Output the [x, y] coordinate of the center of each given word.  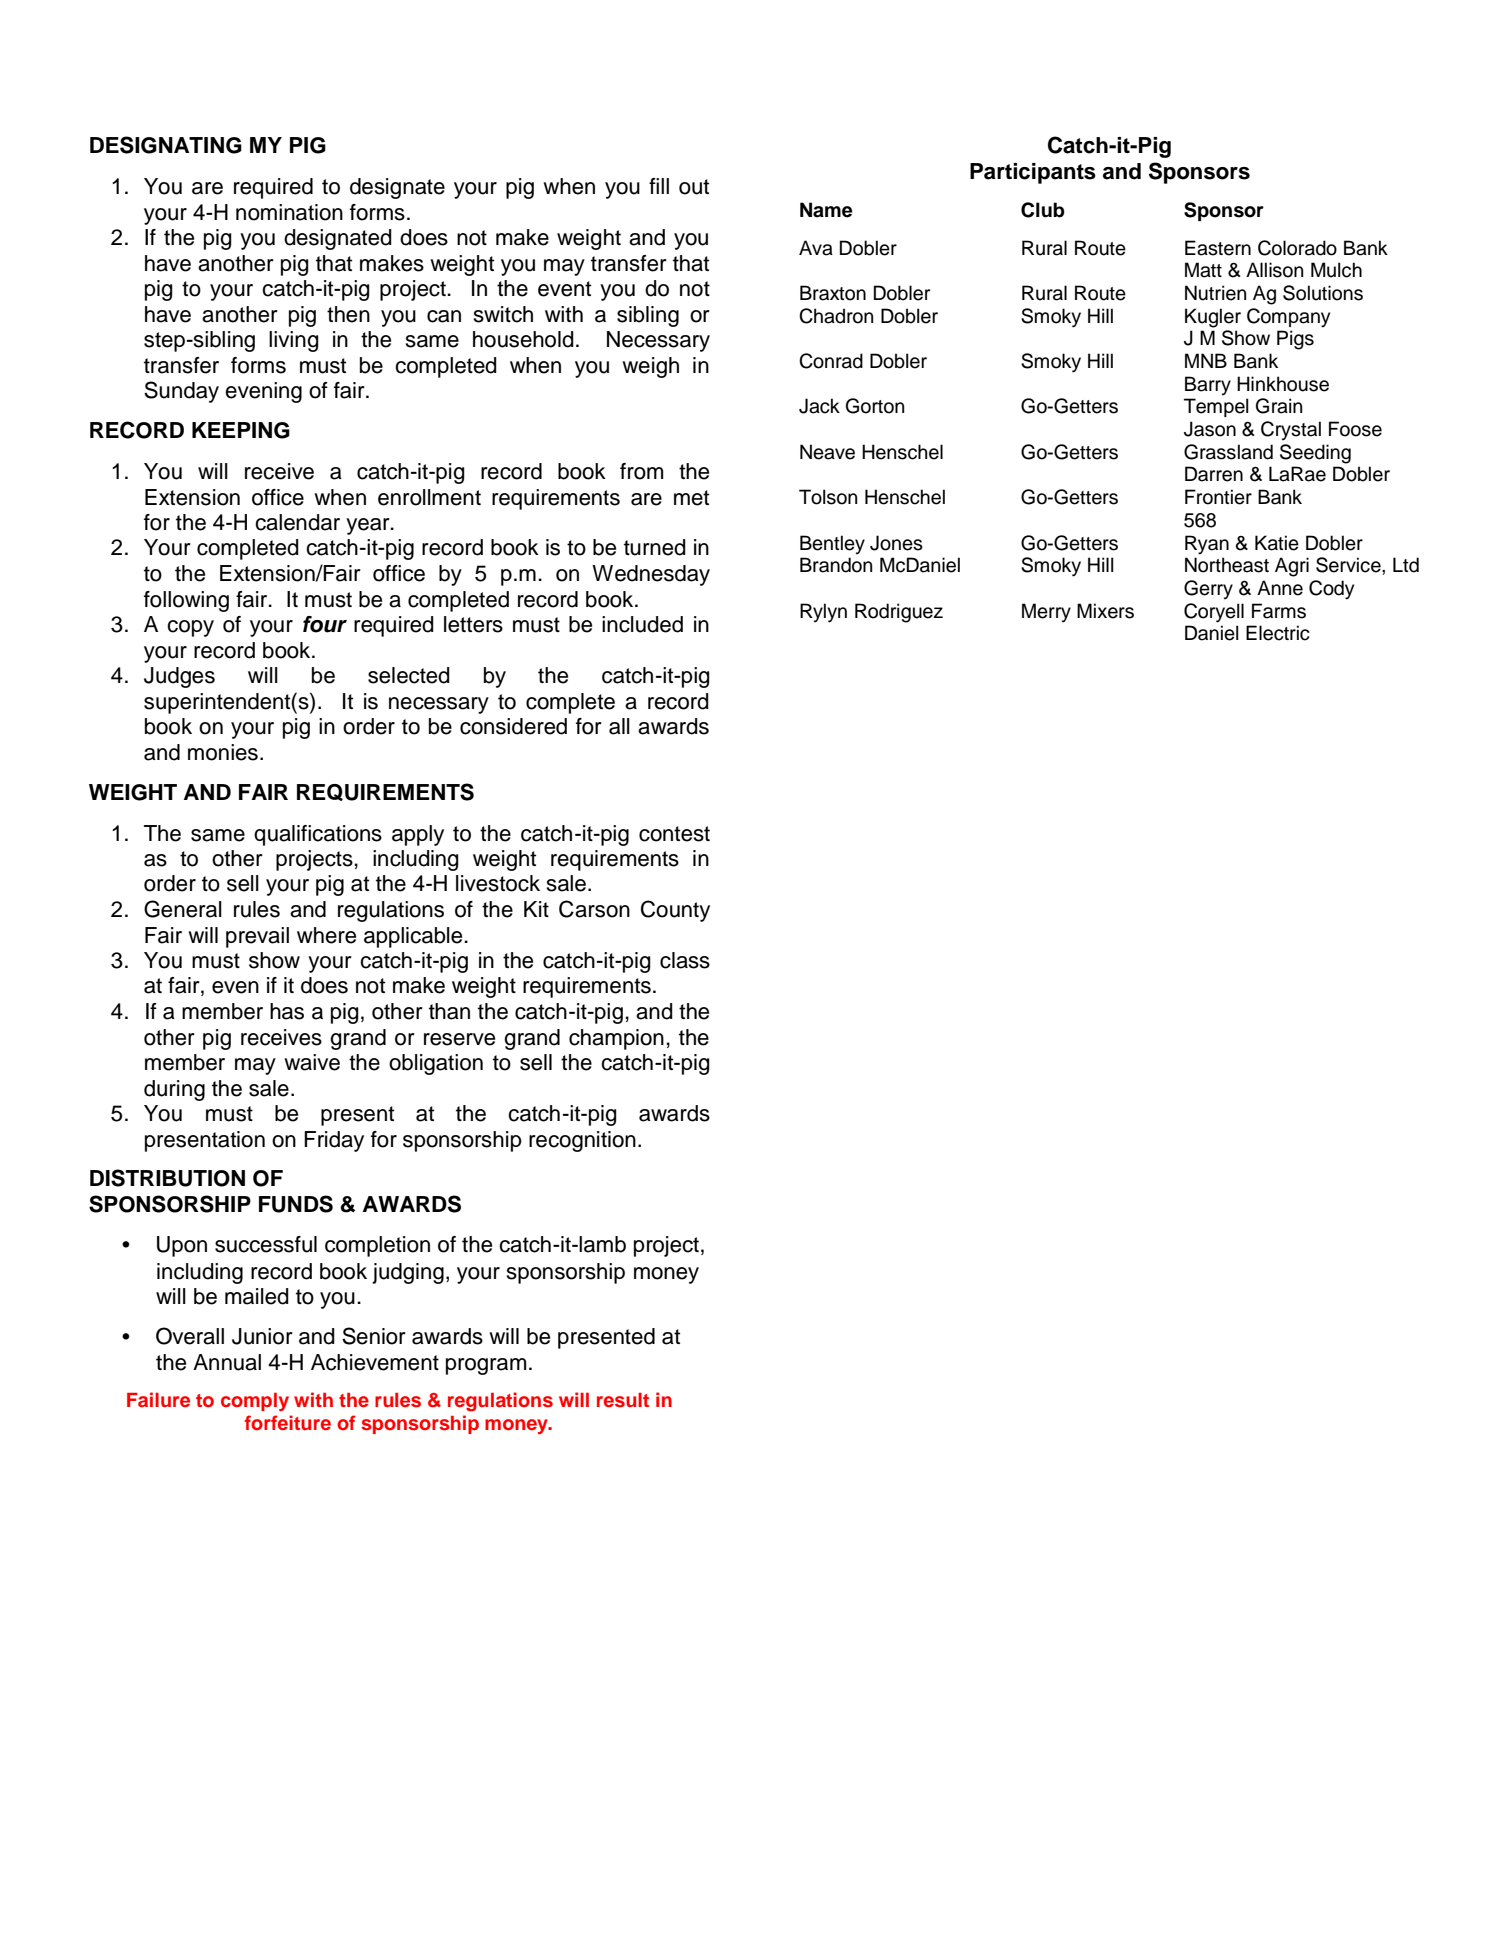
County [675, 911]
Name [826, 210]
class [685, 960]
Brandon [836, 565]
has [287, 1011]
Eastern [1218, 248]
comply [255, 1402]
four [325, 624]
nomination [289, 212]
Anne [1280, 588]
